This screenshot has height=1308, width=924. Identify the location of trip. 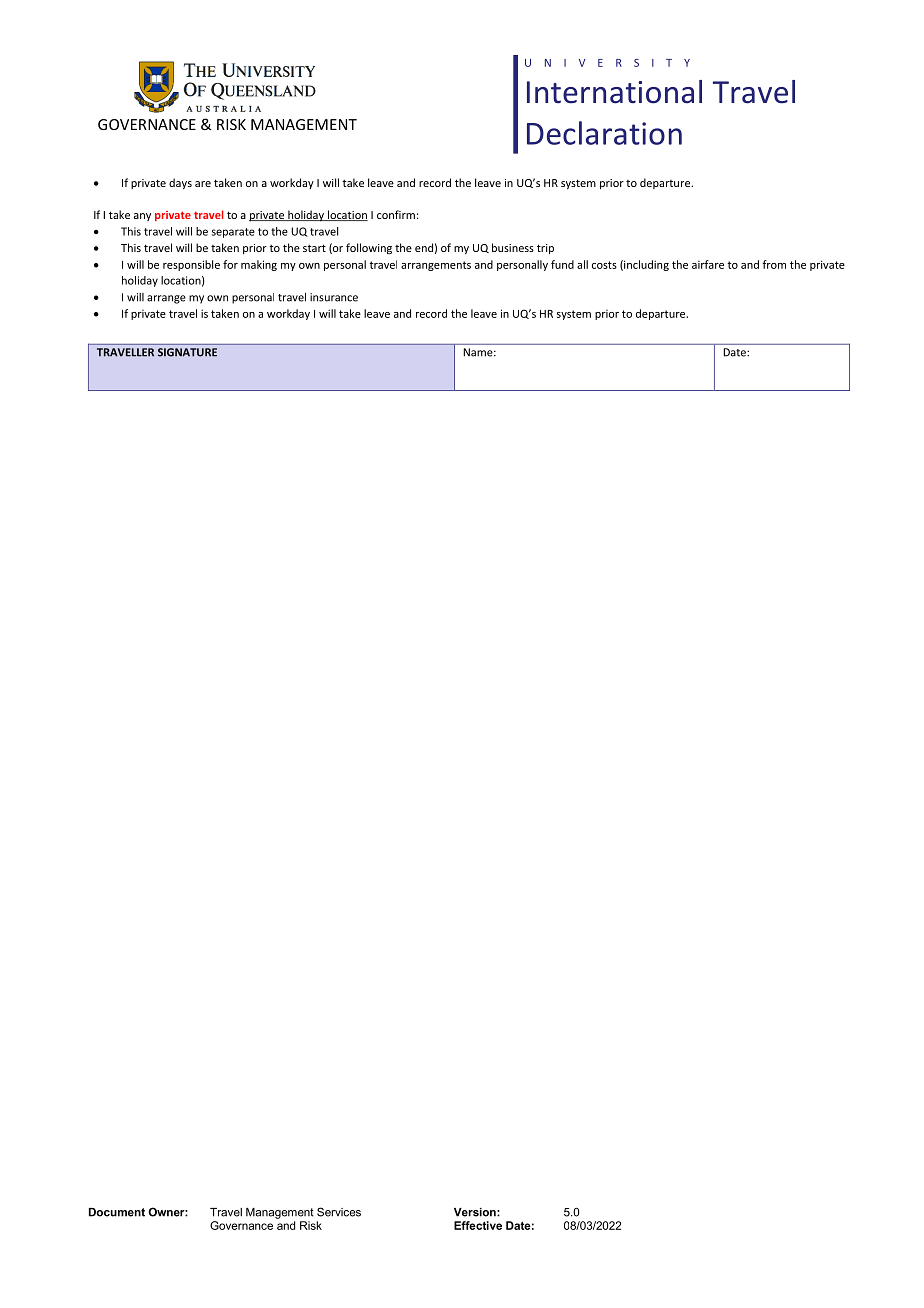
(545, 249).
